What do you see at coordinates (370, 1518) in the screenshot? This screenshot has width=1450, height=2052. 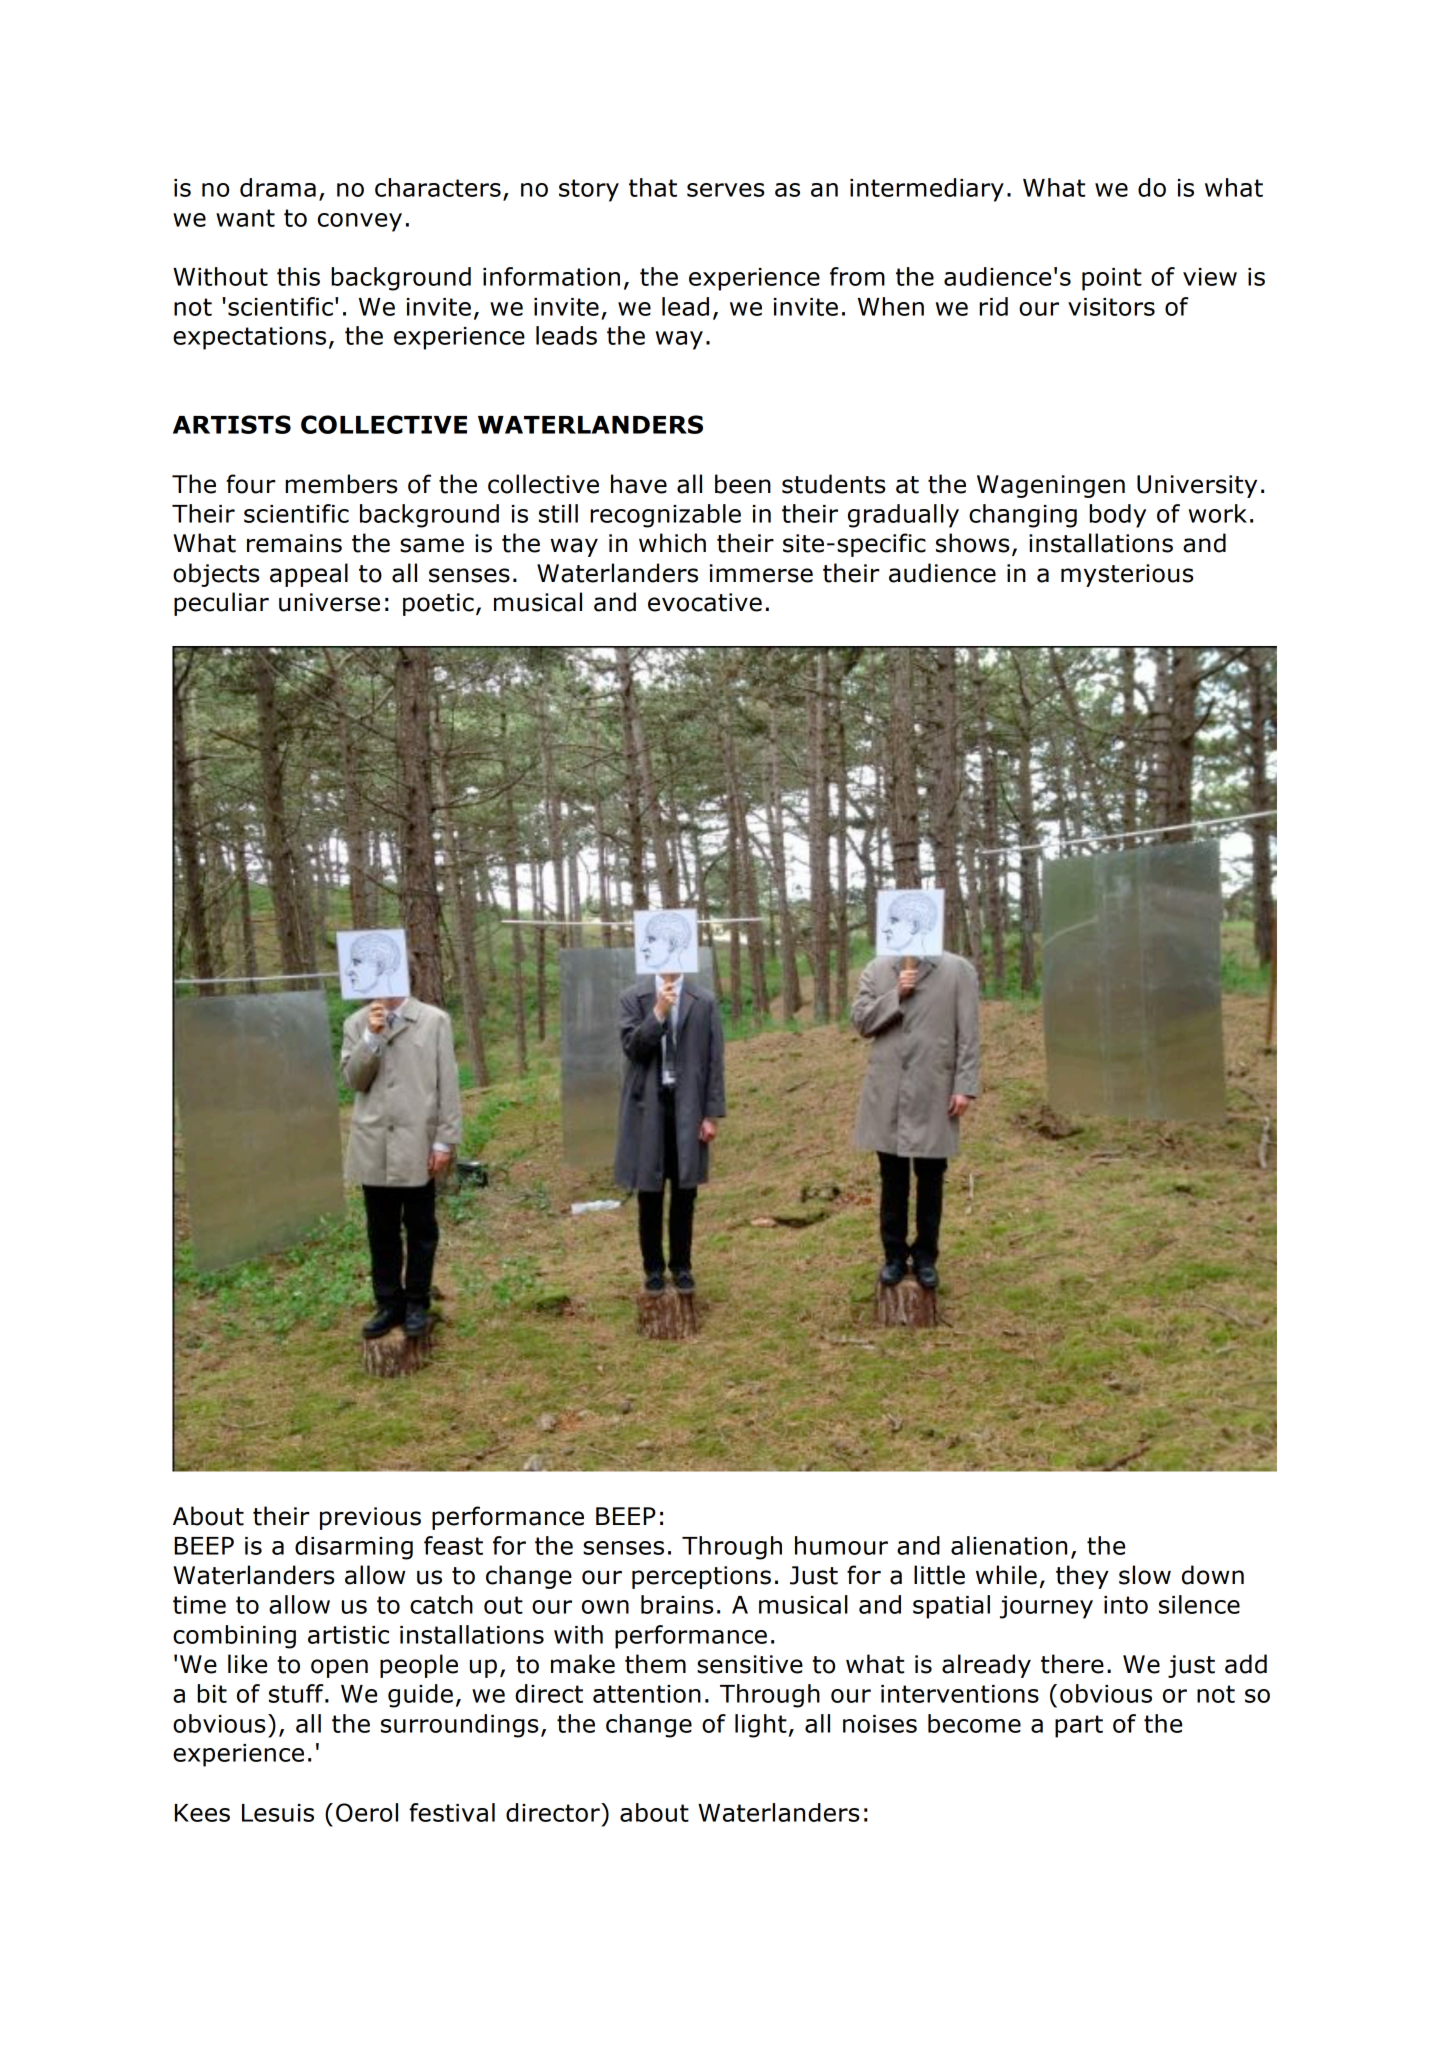 I see `previous` at bounding box center [370, 1518].
